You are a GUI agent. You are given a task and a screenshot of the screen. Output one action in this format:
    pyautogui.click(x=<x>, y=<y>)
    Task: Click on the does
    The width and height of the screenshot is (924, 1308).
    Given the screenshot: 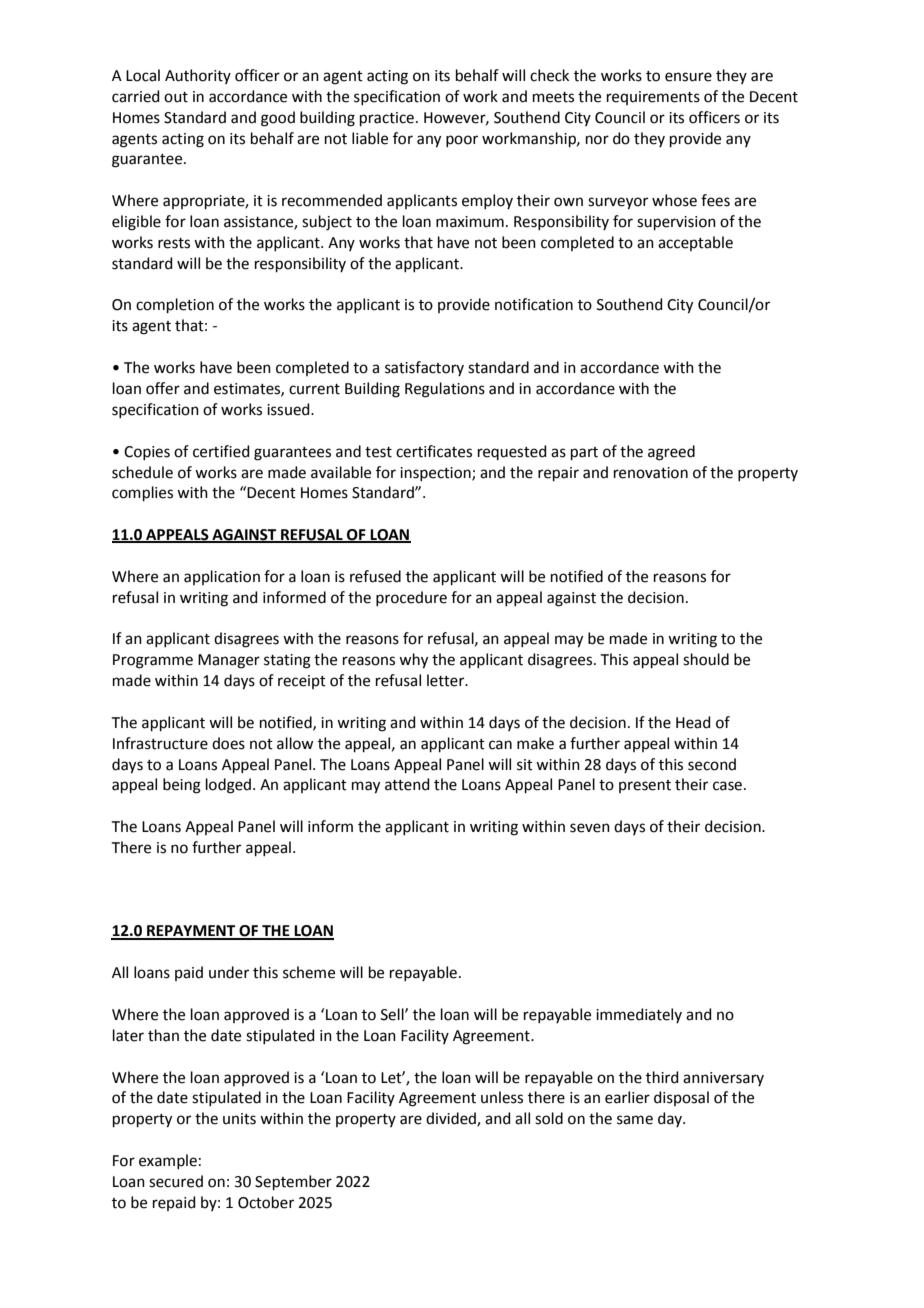 What is the action you would take?
    pyautogui.click(x=228, y=743)
